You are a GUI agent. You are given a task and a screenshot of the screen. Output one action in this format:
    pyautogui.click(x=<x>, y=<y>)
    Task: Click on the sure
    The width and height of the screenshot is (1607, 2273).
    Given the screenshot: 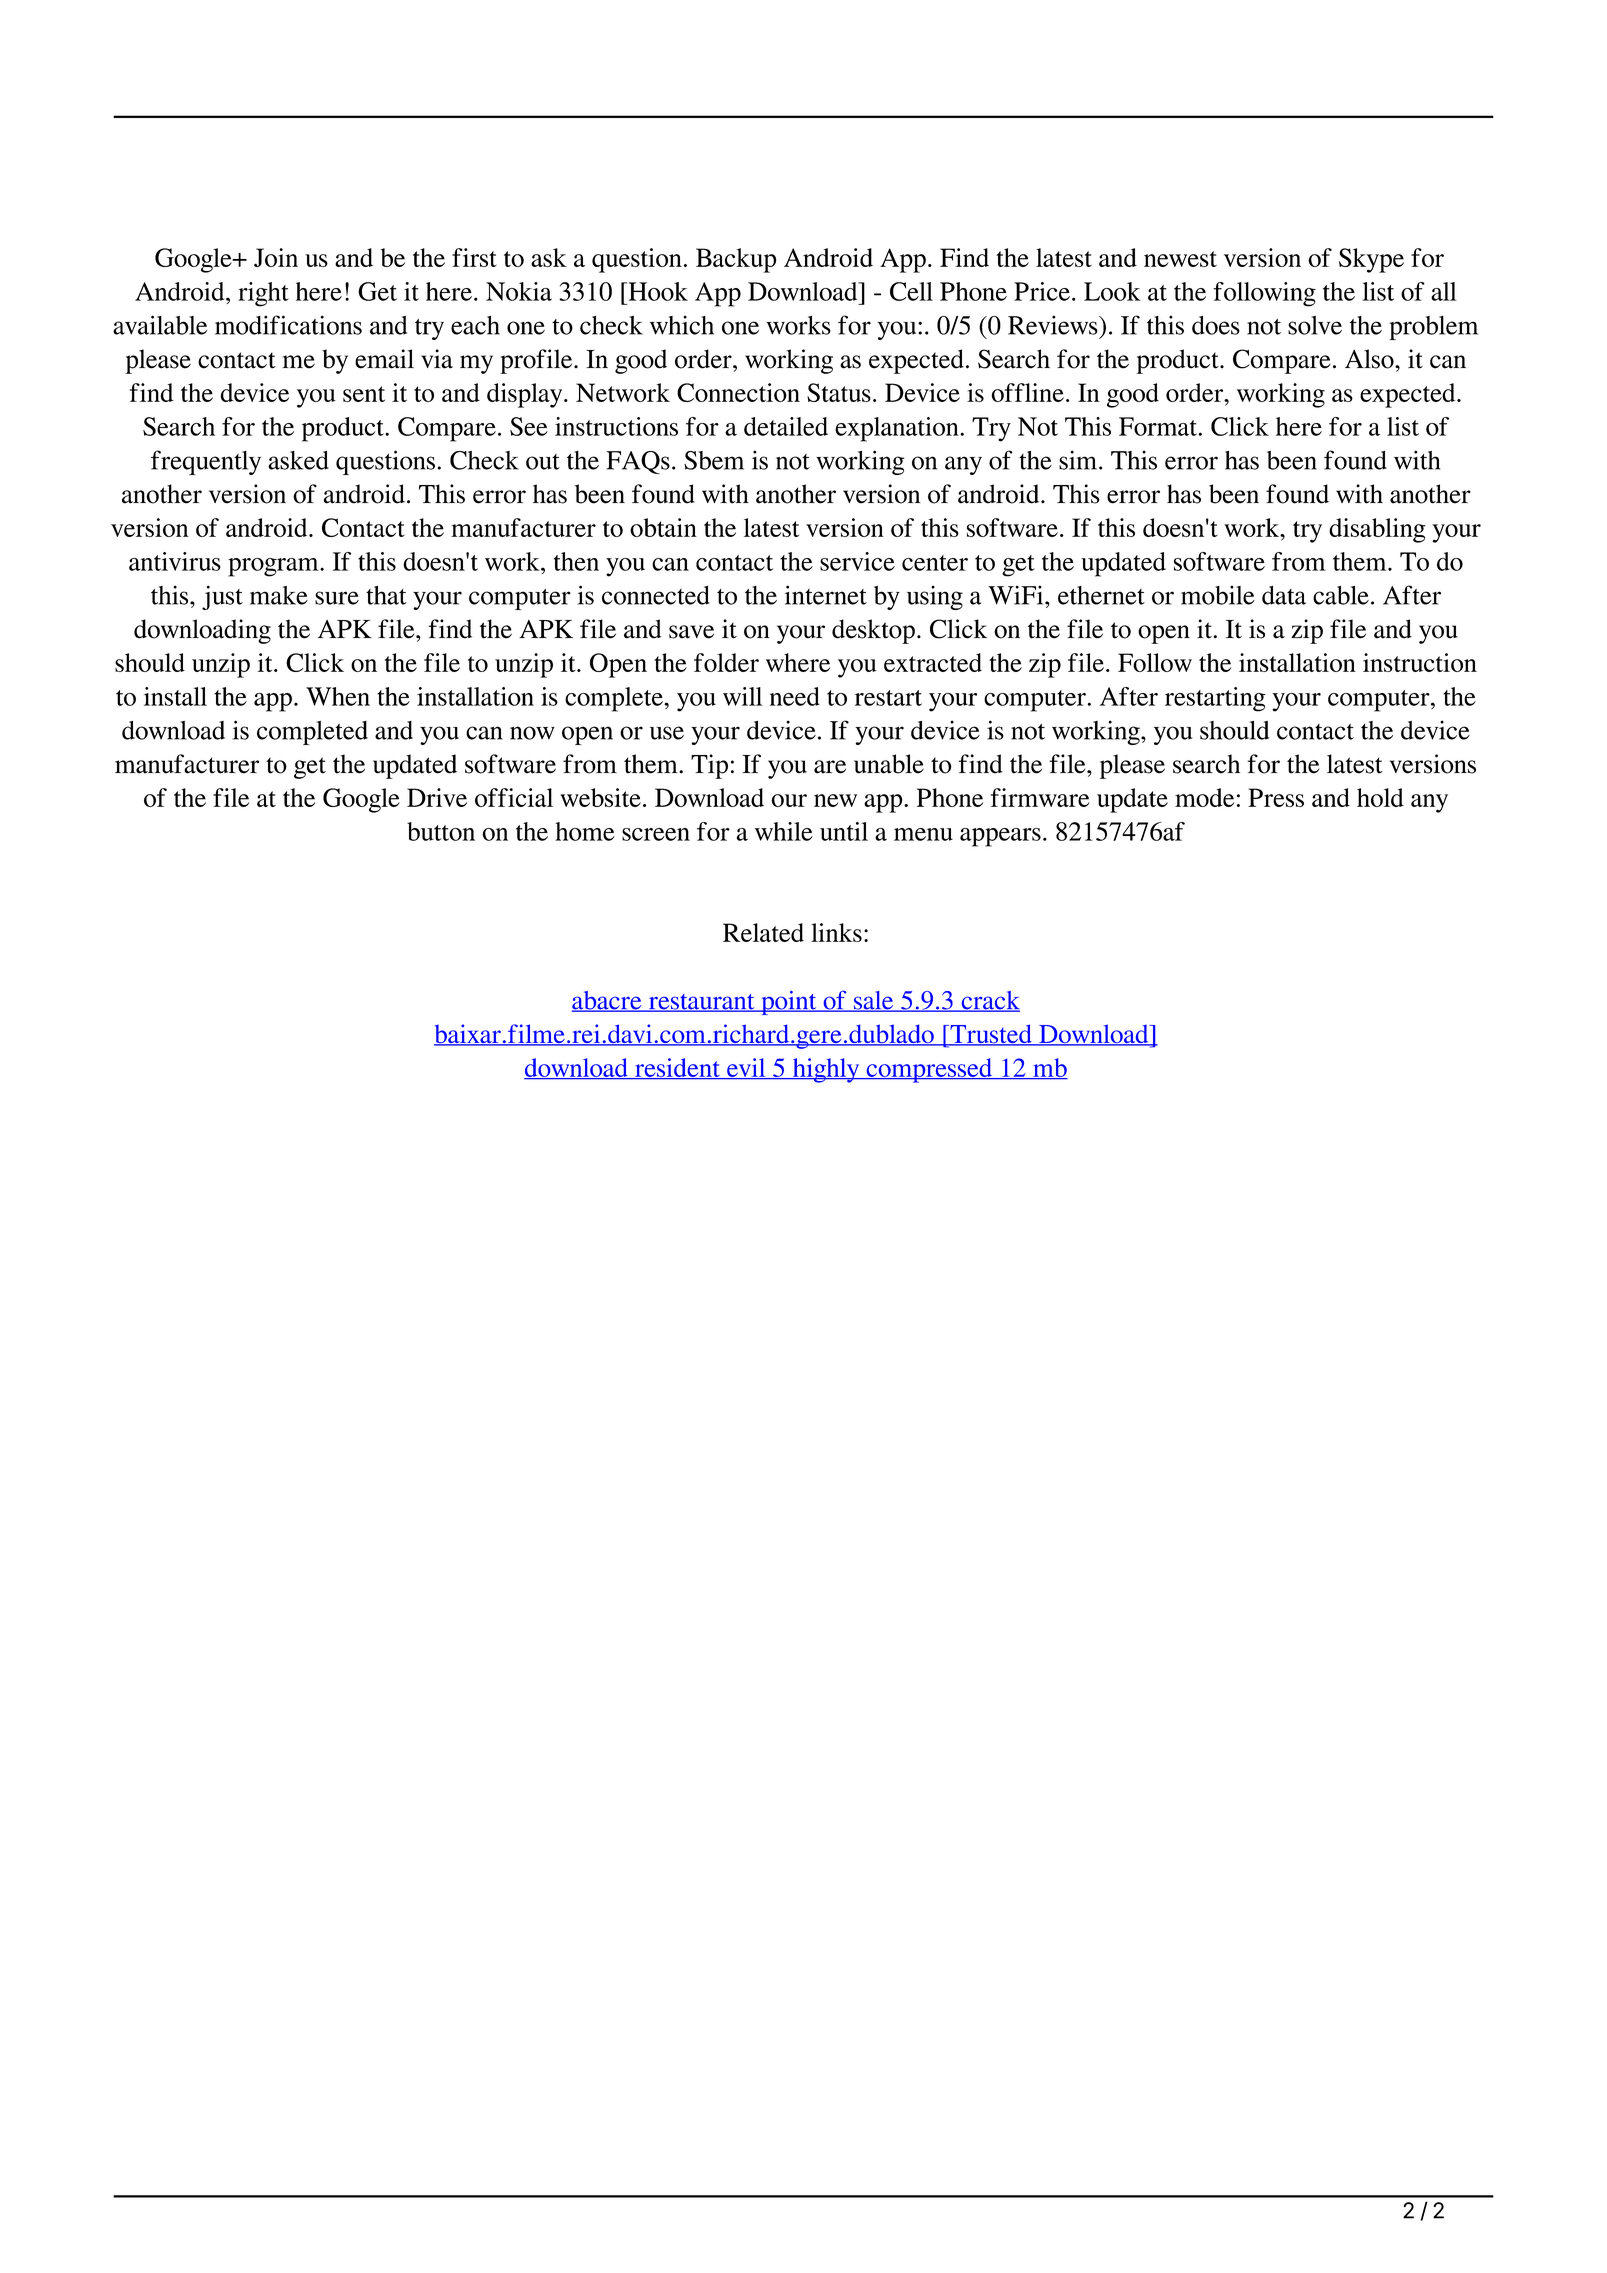 What is the action you would take?
    pyautogui.click(x=337, y=598)
